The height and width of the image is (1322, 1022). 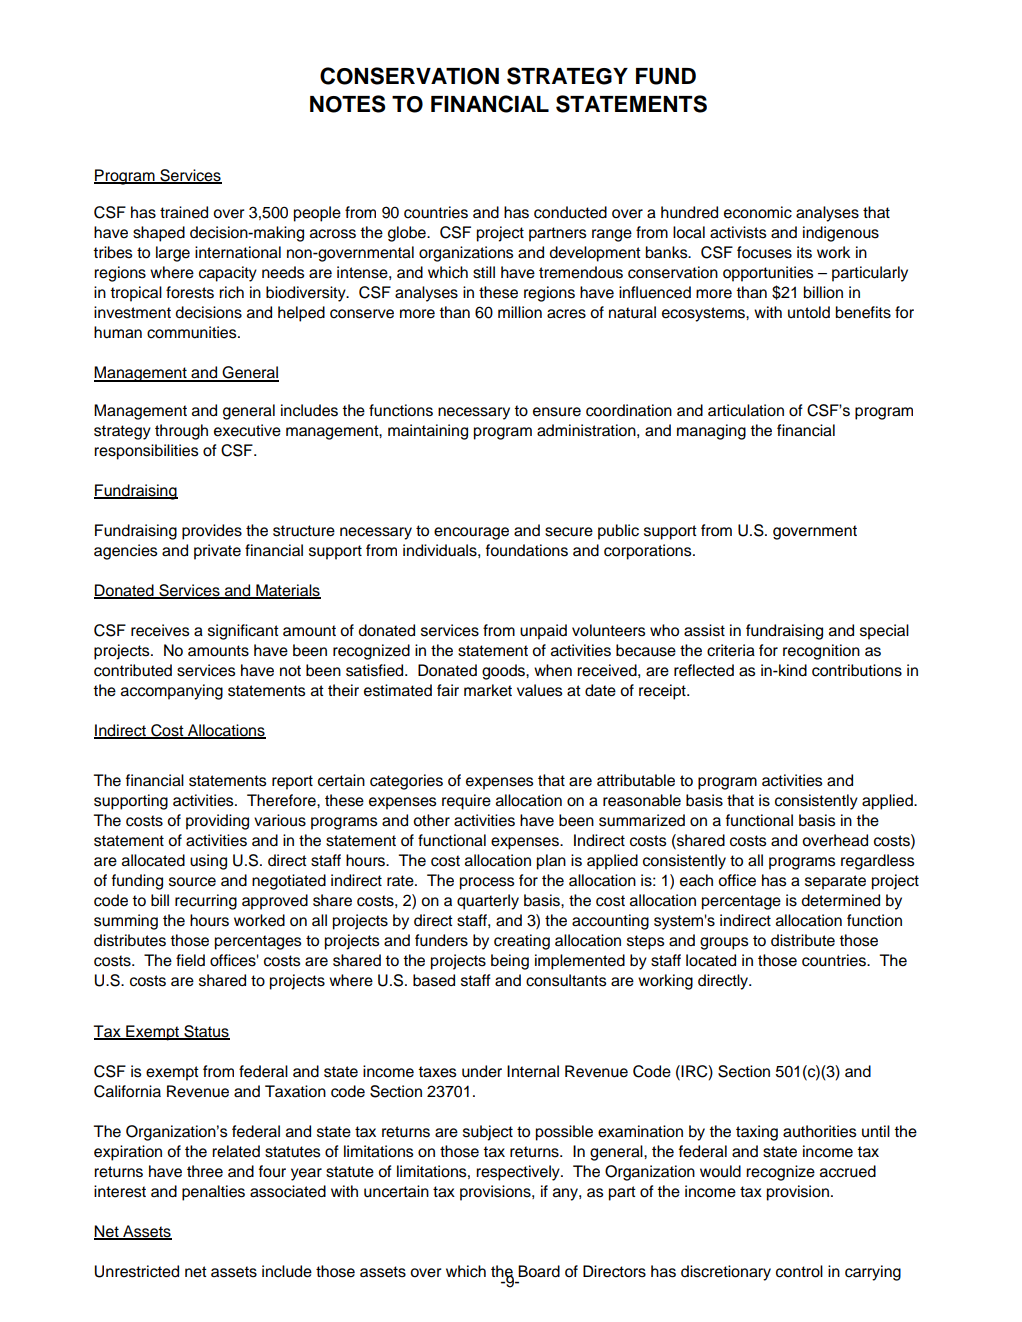 I want to click on recognition, so click(x=821, y=652).
